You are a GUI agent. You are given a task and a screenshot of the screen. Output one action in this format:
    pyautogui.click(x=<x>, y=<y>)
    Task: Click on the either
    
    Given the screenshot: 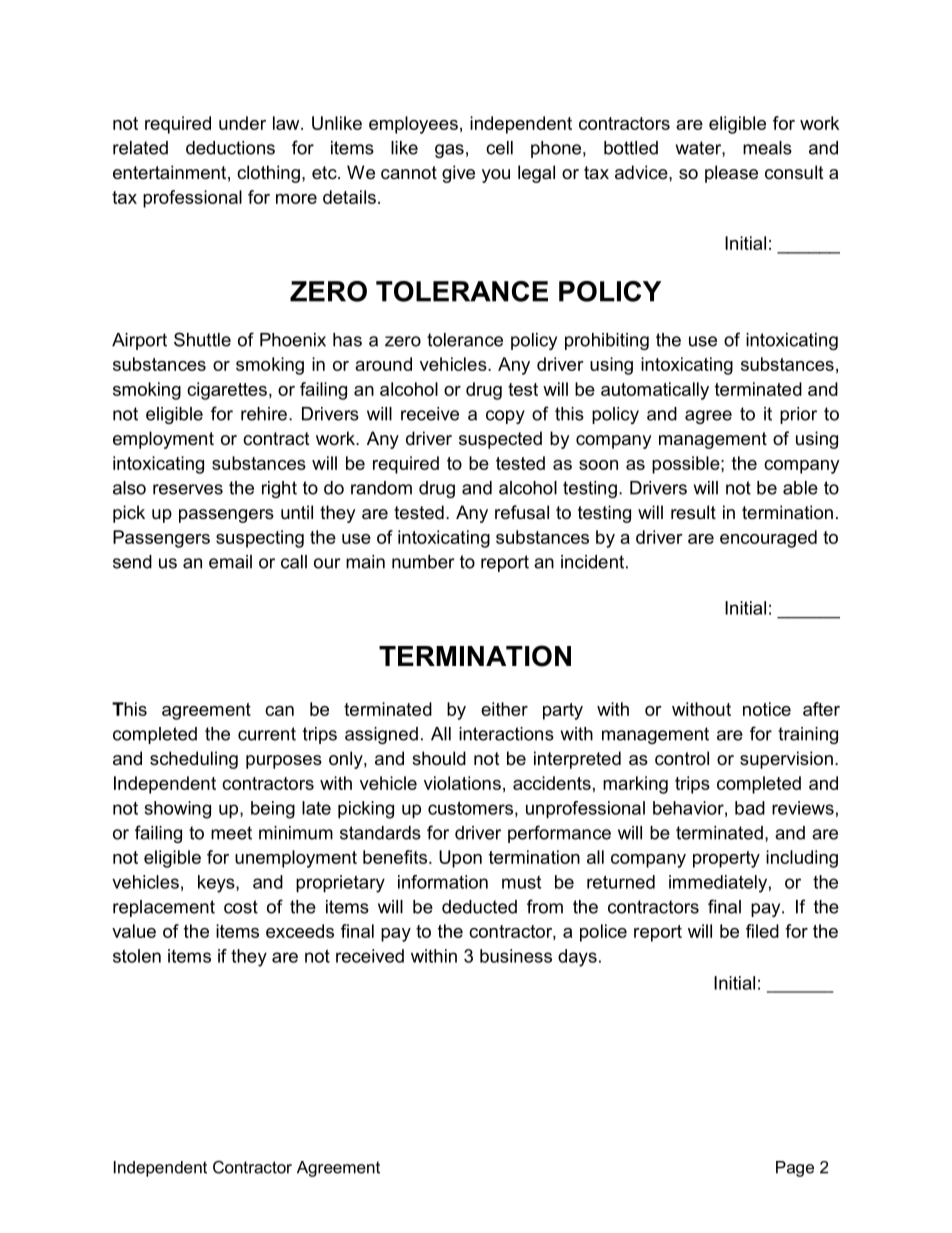 What is the action you would take?
    pyautogui.click(x=504, y=709)
